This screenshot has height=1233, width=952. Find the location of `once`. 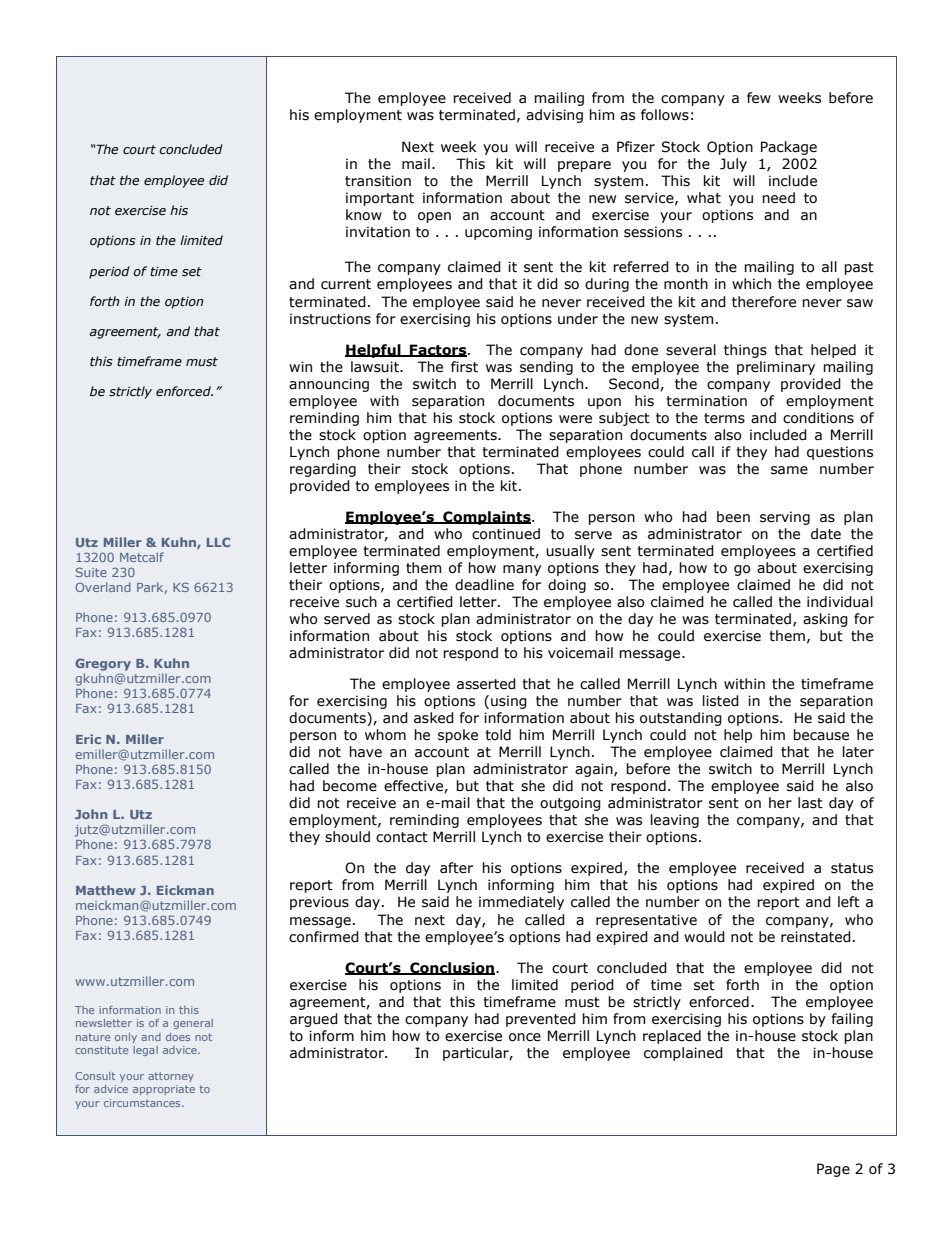

once is located at coordinates (525, 1037).
